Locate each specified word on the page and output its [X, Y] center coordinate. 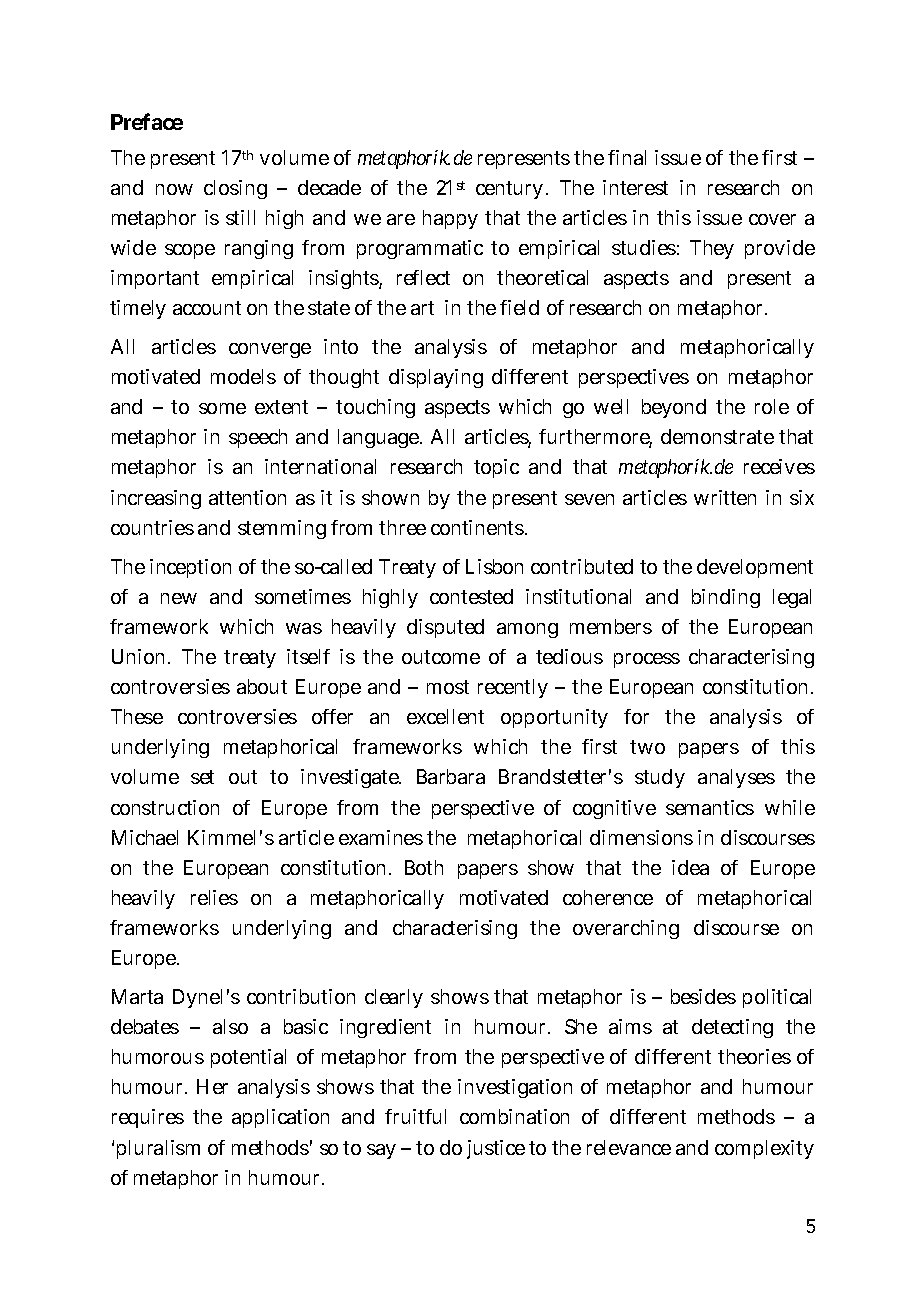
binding [726, 598]
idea [690, 867]
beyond [674, 408]
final [627, 157]
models [243, 376]
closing [235, 189]
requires [148, 1118]
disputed [445, 628]
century [511, 190]
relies [214, 897]
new [179, 598]
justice [496, 1149]
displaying [436, 378]
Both [424, 867]
